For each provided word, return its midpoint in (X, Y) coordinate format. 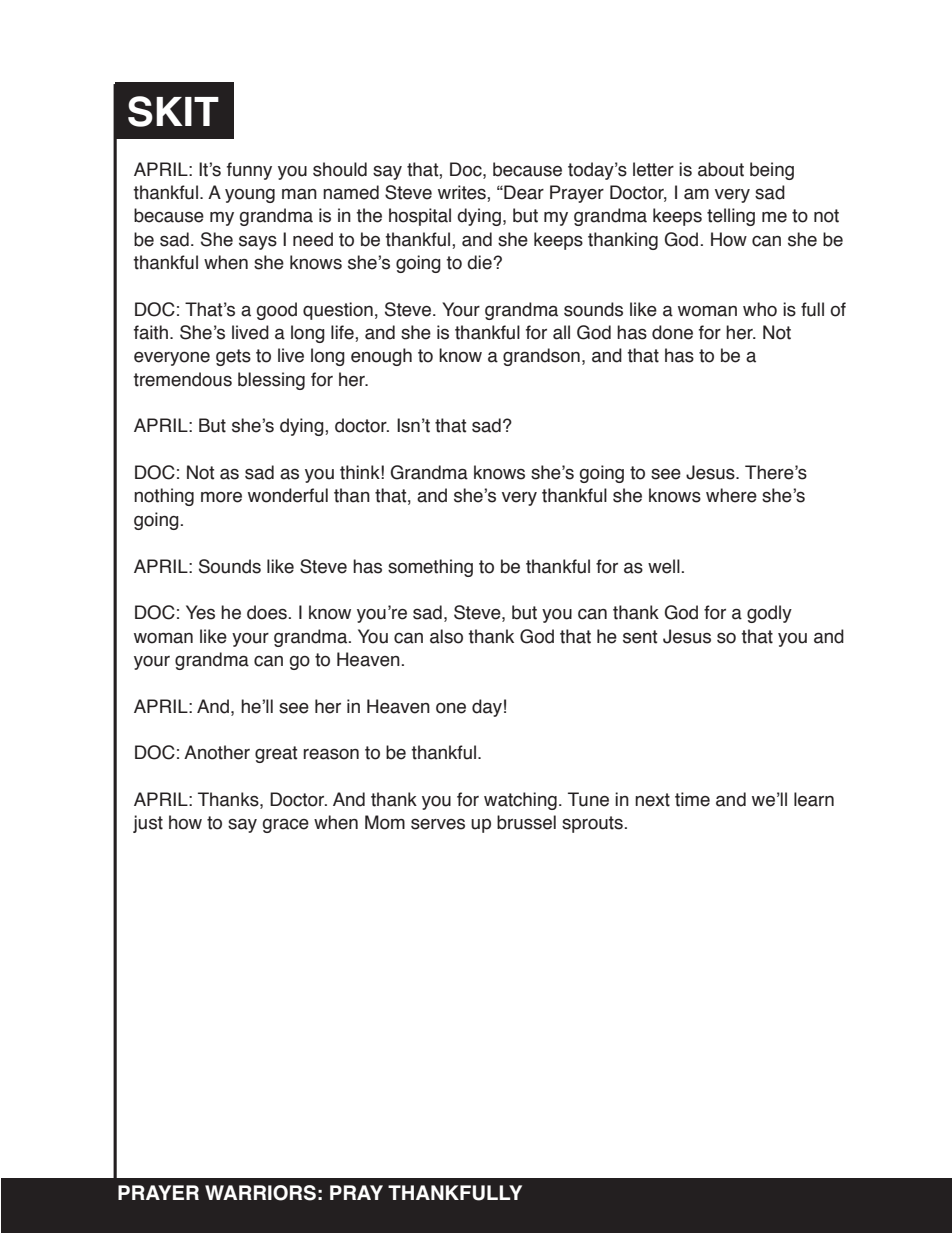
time (692, 799)
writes (463, 192)
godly (769, 614)
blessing (271, 381)
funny (249, 171)
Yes (200, 612)
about (721, 169)
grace (286, 825)
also (446, 636)
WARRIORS (260, 1193)
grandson (541, 357)
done (672, 332)
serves (438, 824)
